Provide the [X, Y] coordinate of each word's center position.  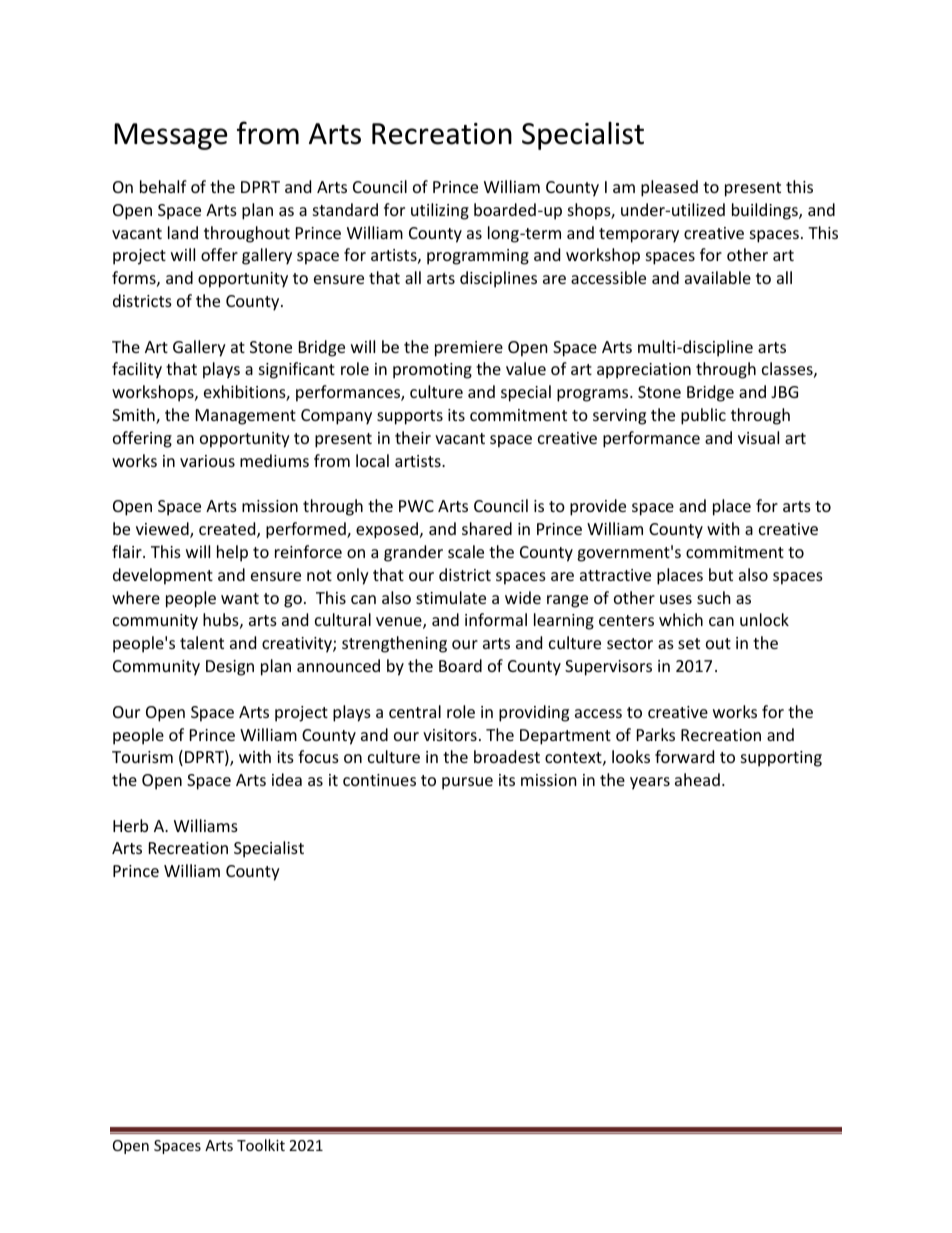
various [207, 461]
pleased [669, 188]
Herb [130, 825]
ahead [697, 779]
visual [758, 437]
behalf [163, 186]
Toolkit [261, 1145]
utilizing [440, 211]
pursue [467, 783]
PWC [416, 506]
